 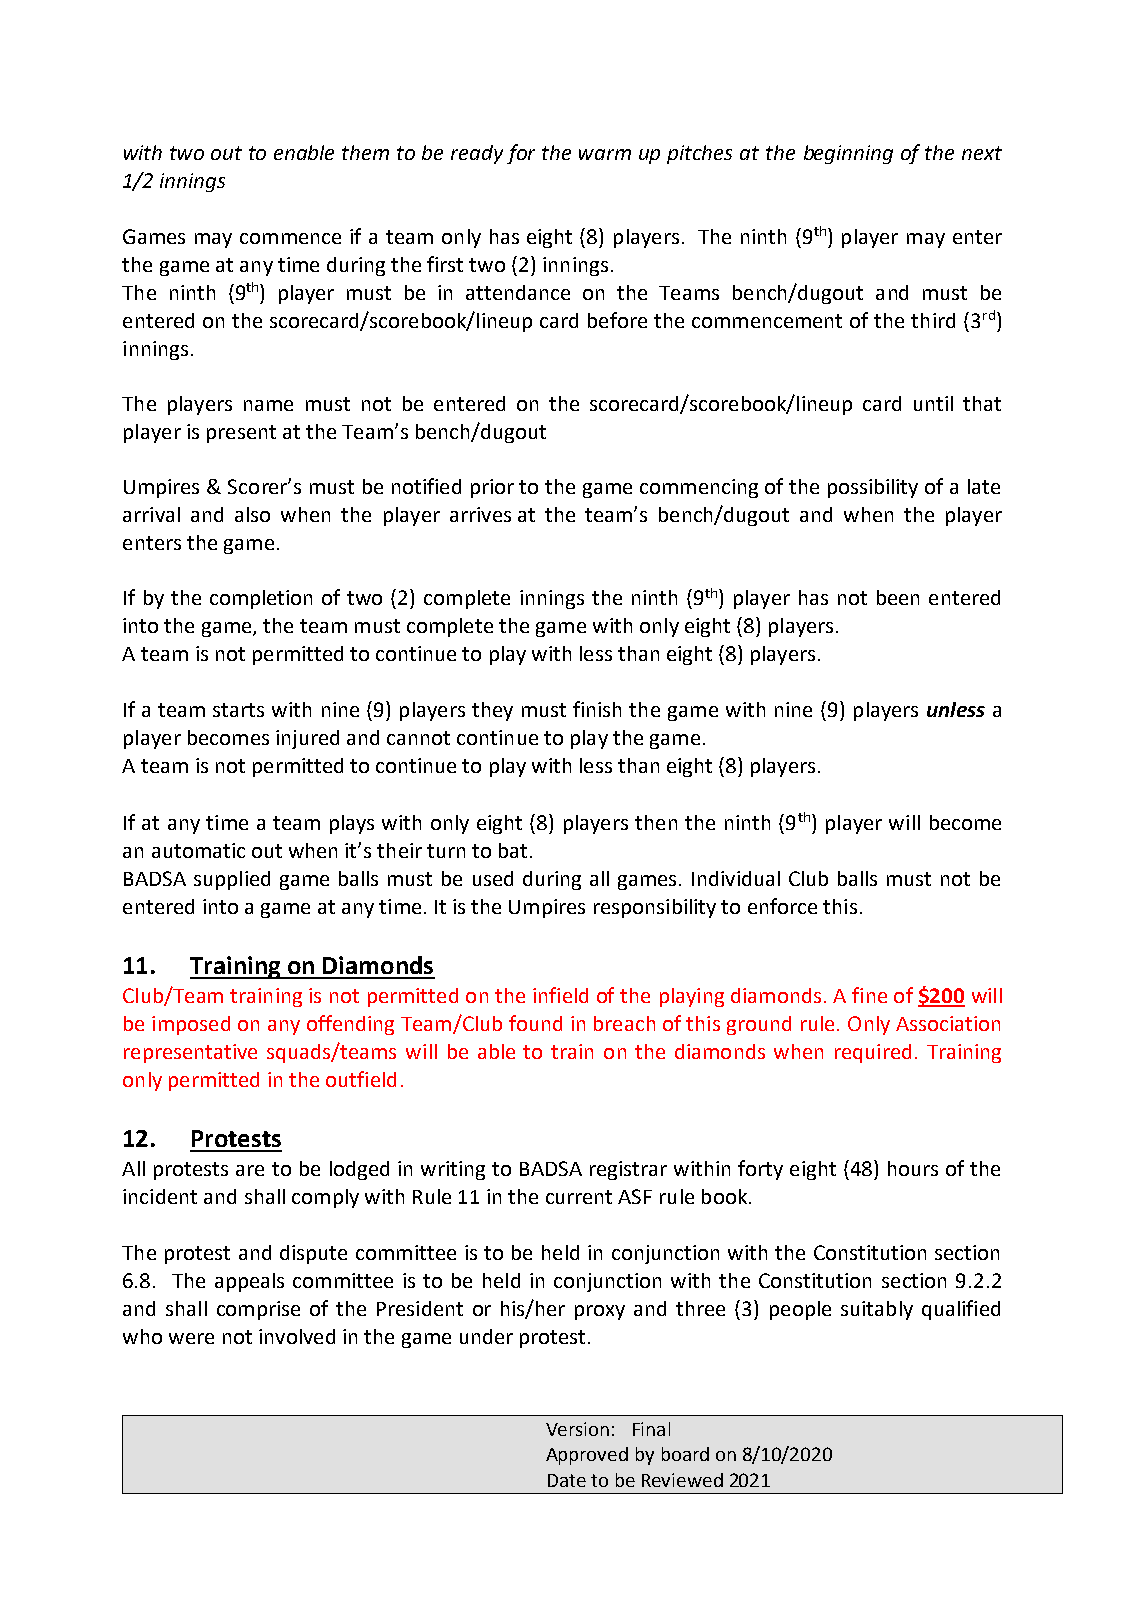 I want to click on prior, so click(x=492, y=488).
